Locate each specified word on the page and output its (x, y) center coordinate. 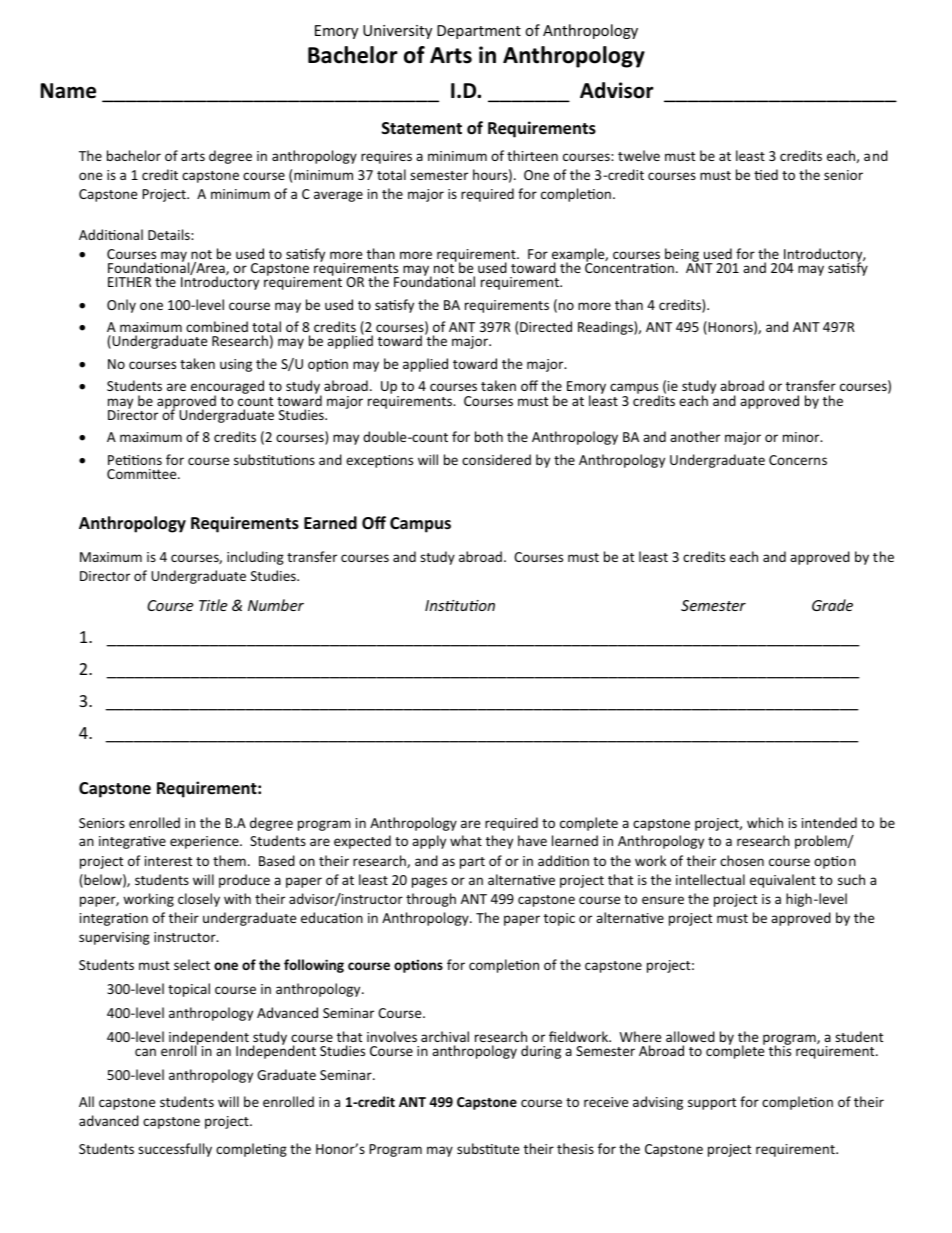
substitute (488, 1148)
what (466, 840)
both (489, 436)
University (397, 32)
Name (68, 91)
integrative (132, 842)
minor (802, 437)
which (765, 822)
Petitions (135, 460)
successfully (175, 1150)
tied (766, 174)
